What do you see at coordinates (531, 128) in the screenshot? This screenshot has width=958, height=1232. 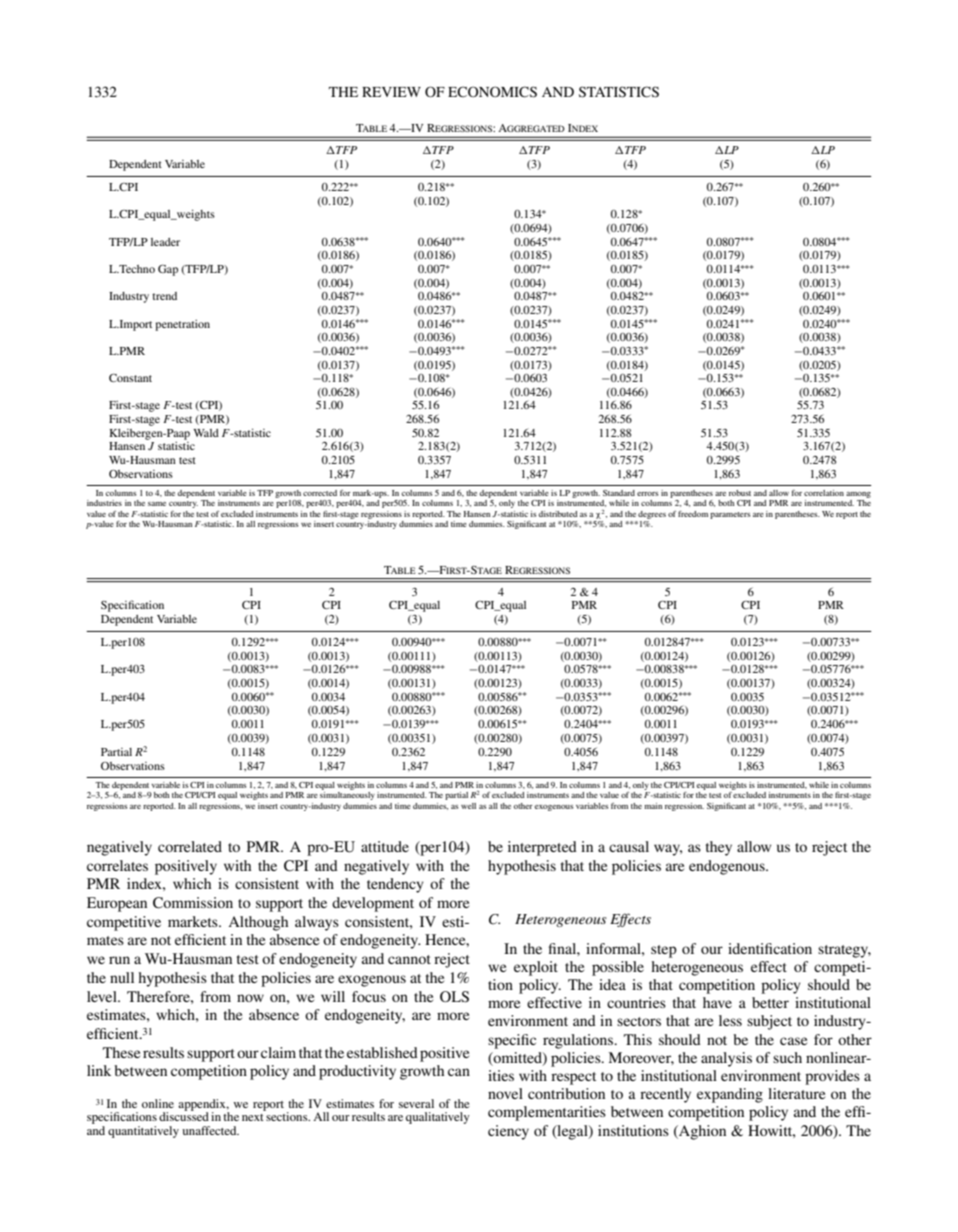 I see `Aggregated` at bounding box center [531, 128].
